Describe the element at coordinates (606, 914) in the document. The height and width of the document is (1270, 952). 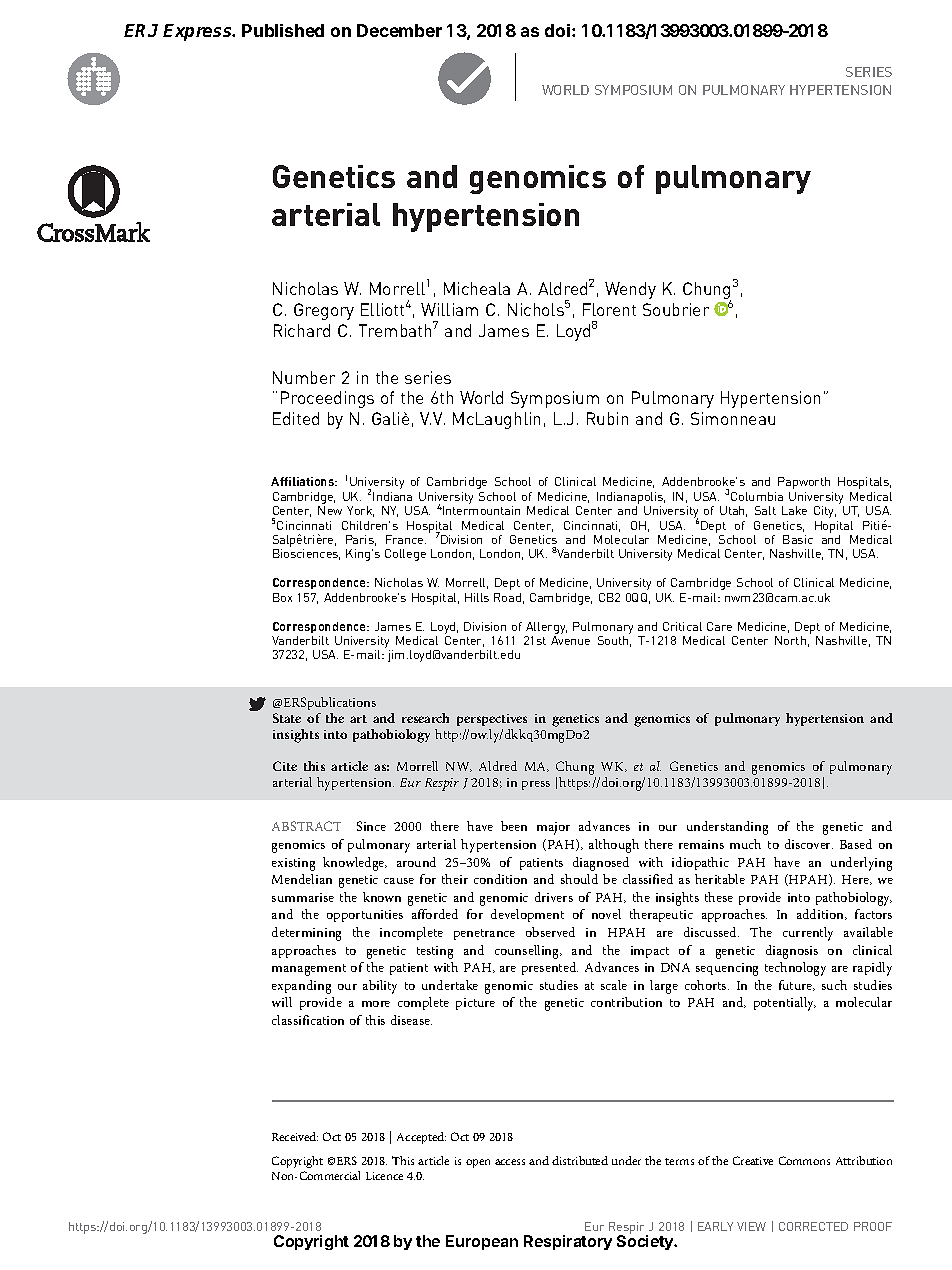
I see `novel` at that location.
